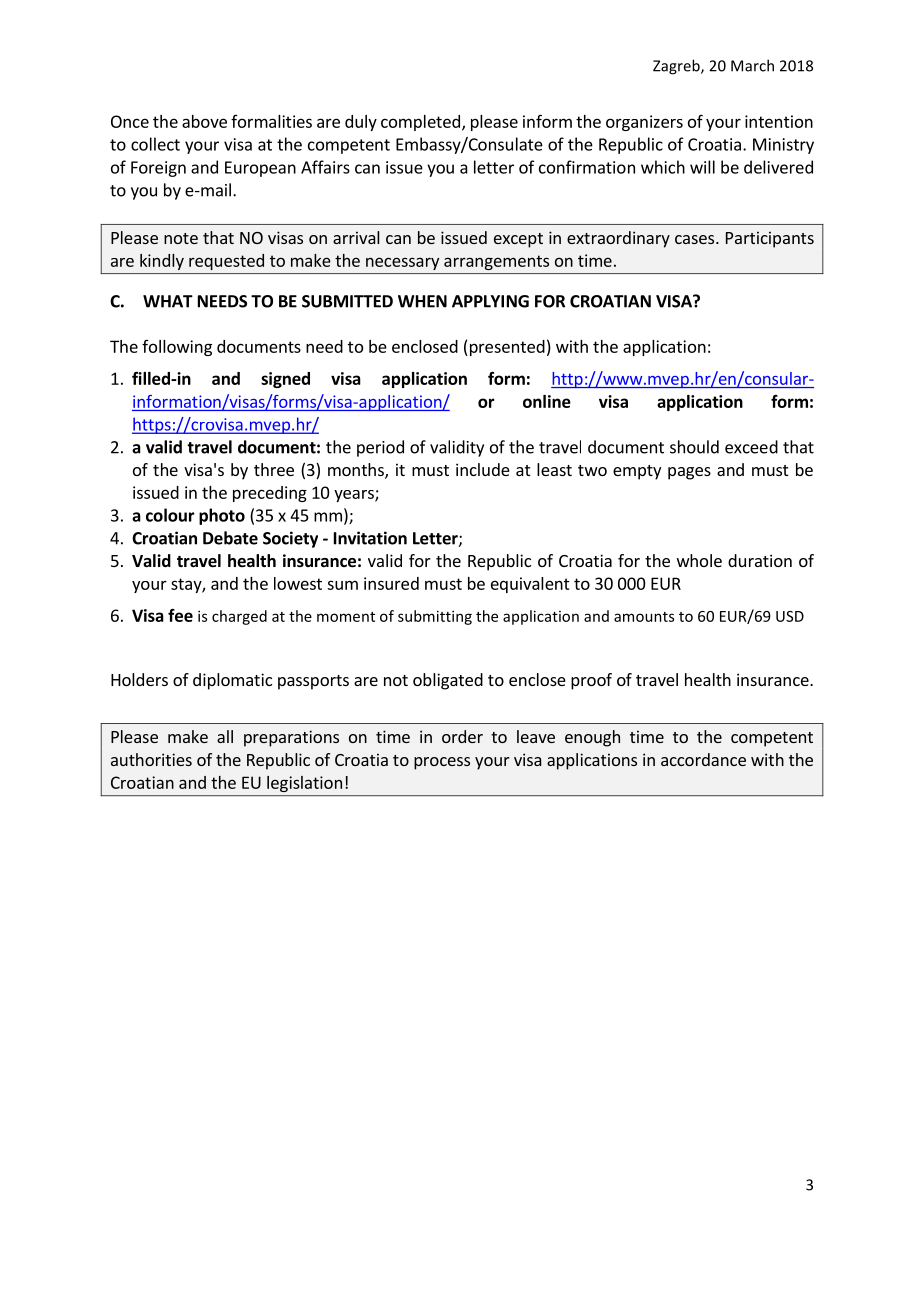 The image size is (924, 1308). Describe the element at coordinates (420, 123) in the screenshot. I see `completed` at that location.
